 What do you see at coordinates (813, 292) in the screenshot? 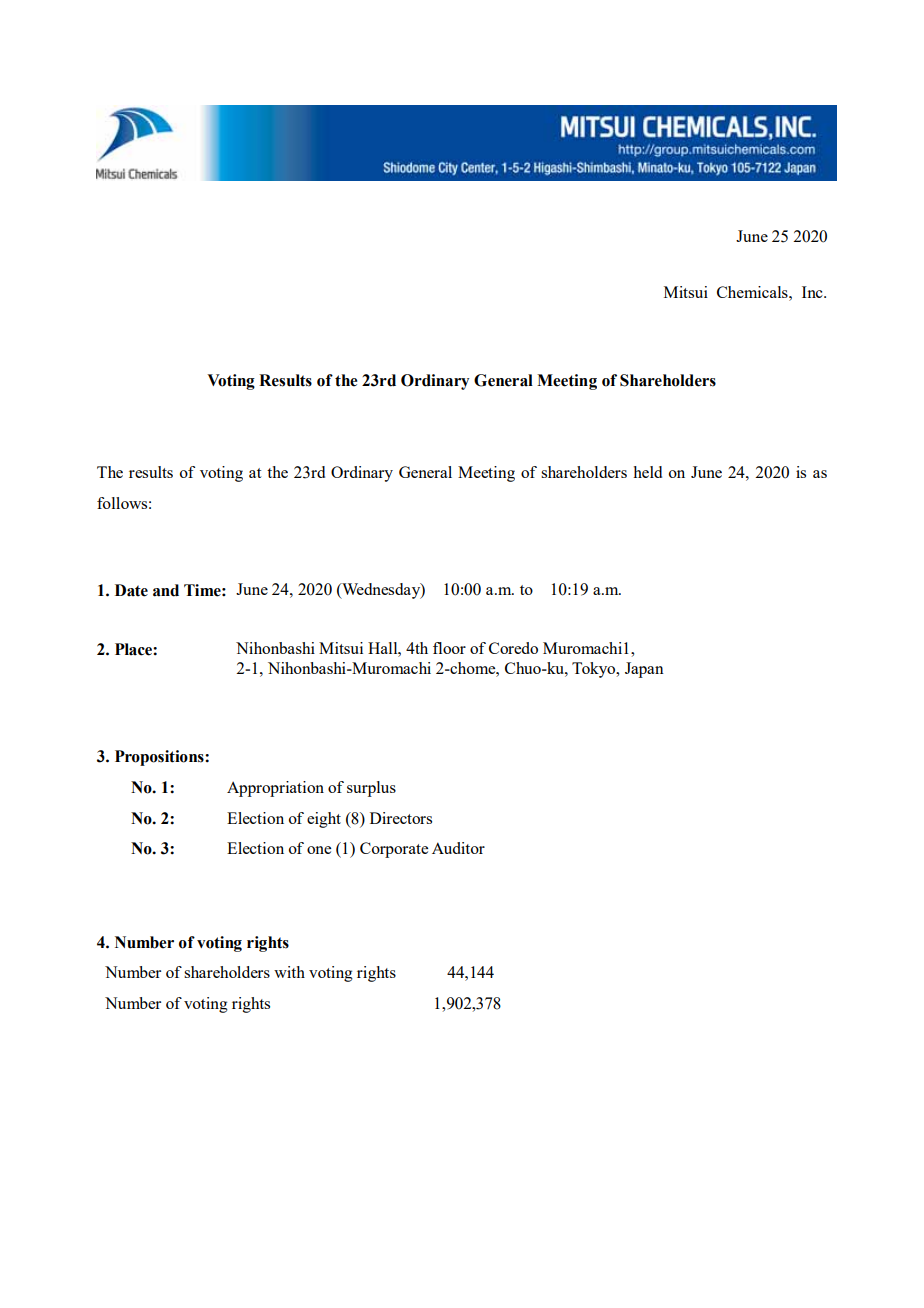
I see `Inc` at bounding box center [813, 292].
